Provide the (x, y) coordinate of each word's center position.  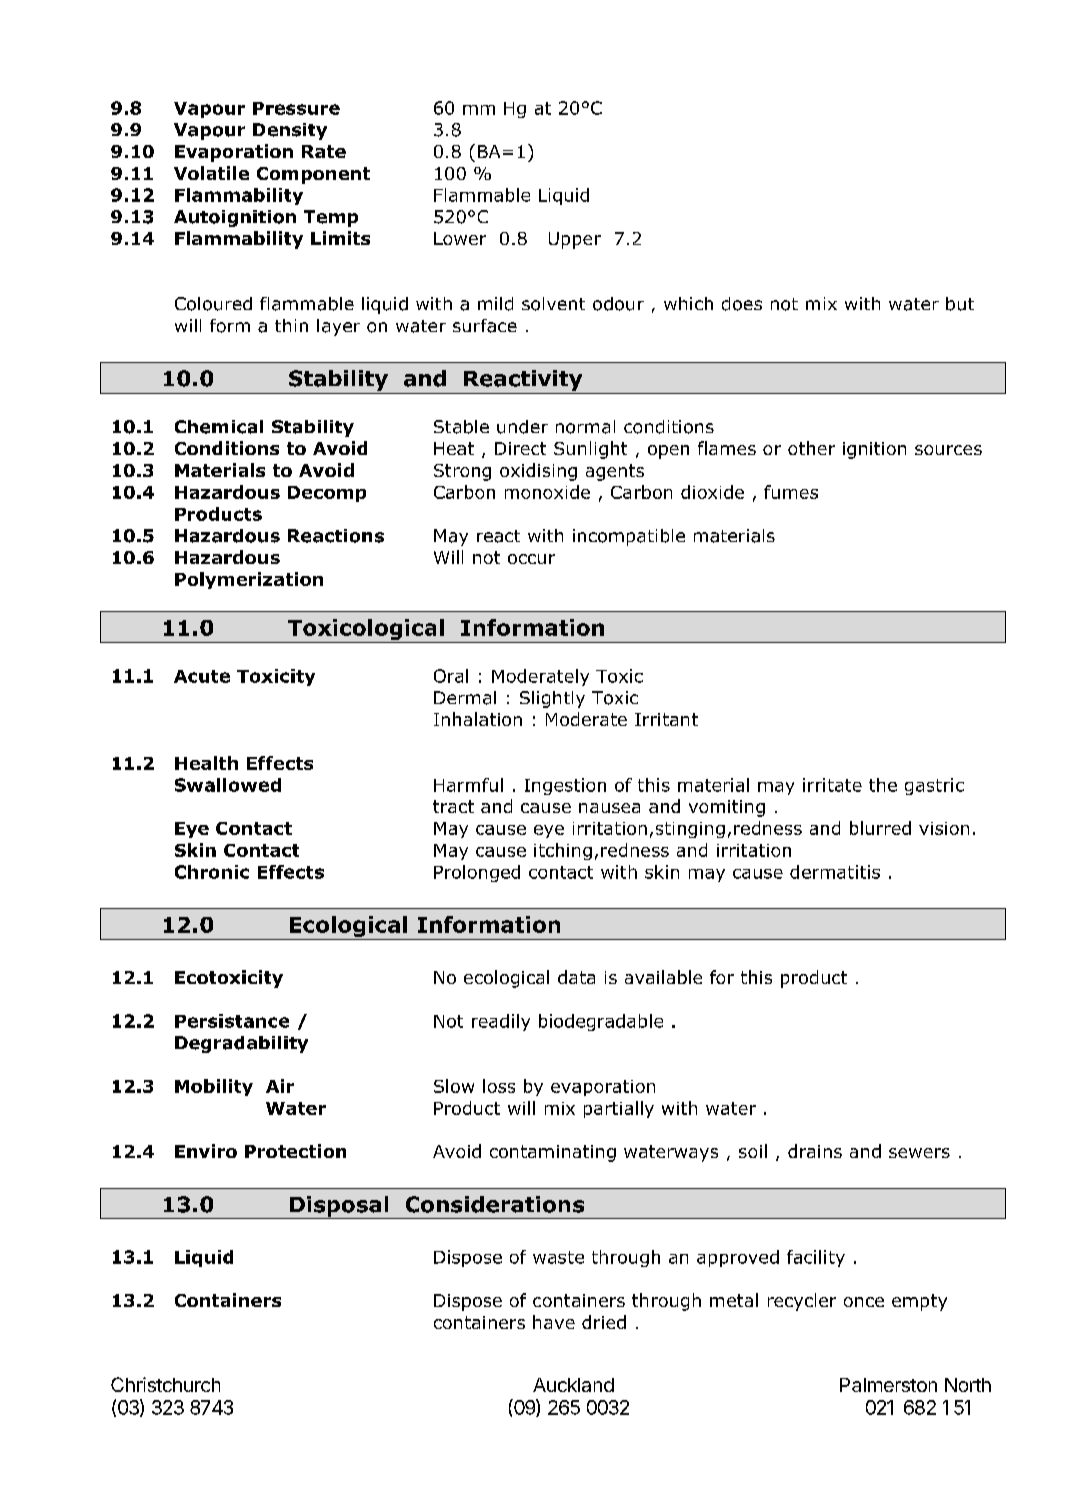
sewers (919, 1153)
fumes (791, 492)
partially (619, 1109)
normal (585, 427)
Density (290, 131)
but (960, 304)
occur (531, 559)
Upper (575, 240)
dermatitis (835, 872)
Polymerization (249, 580)
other (811, 448)
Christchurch (165, 1384)
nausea (609, 808)
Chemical (219, 427)
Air (280, 1086)
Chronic (212, 872)
